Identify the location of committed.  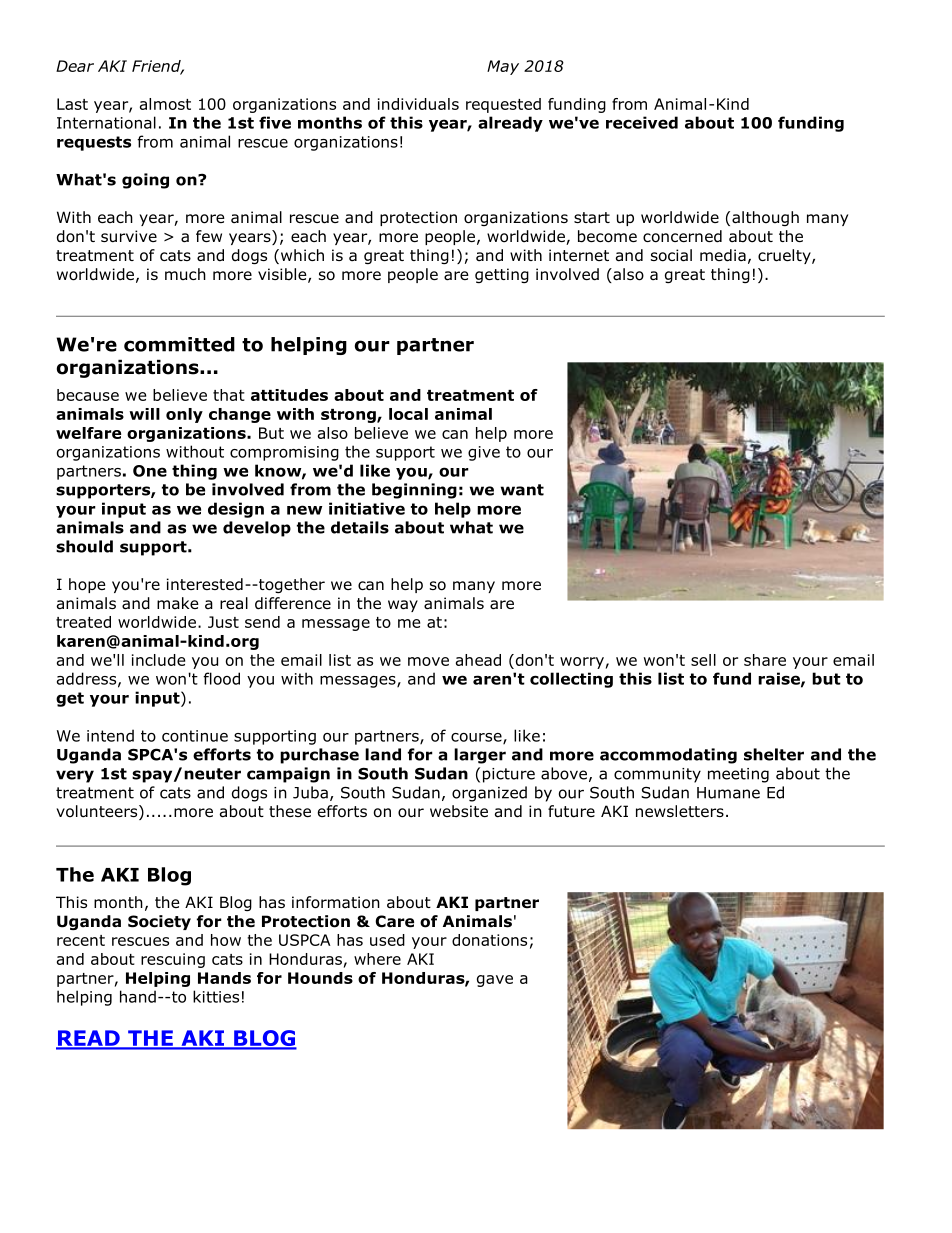
(179, 344).
